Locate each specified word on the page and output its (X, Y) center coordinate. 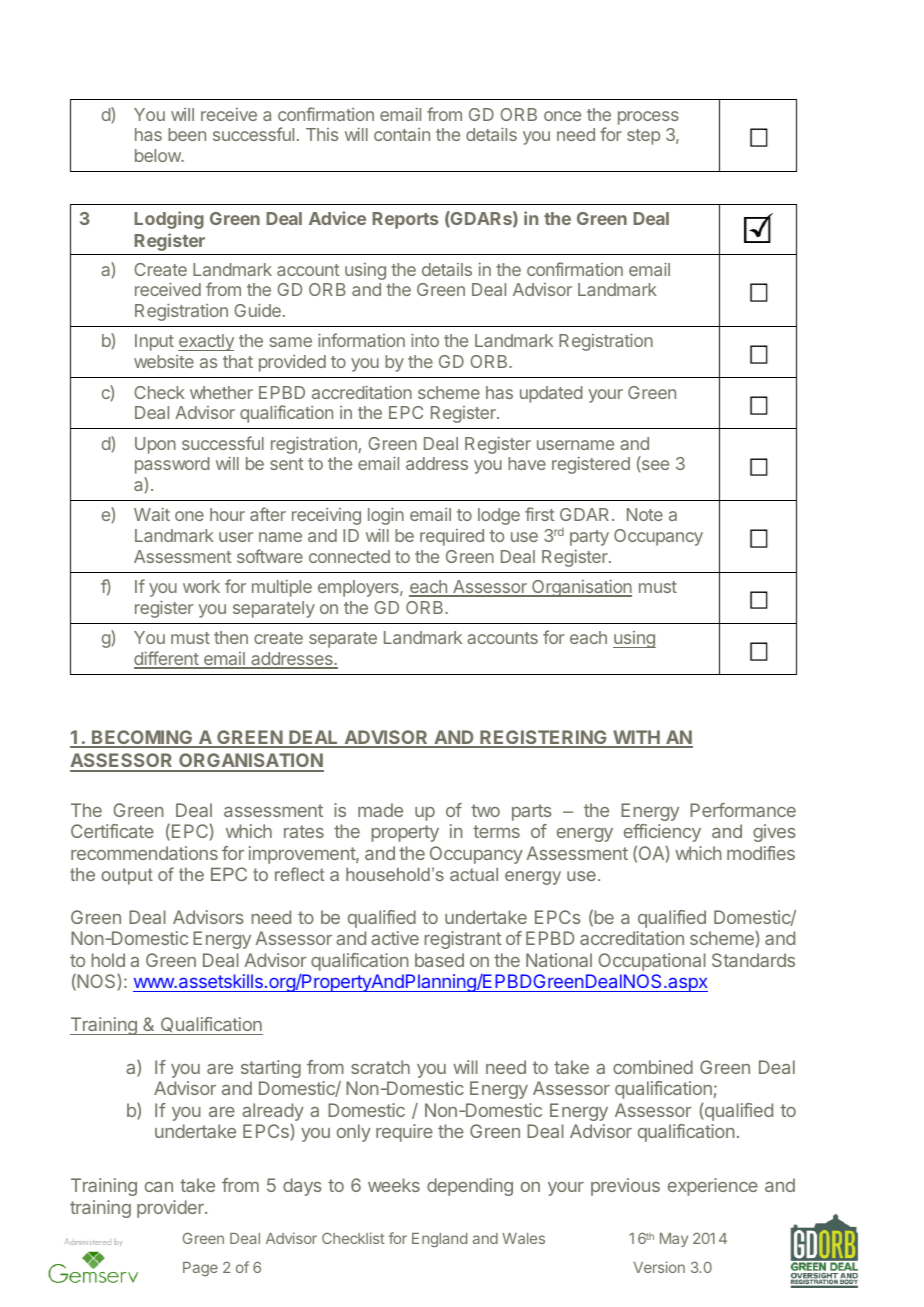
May (674, 1240)
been (187, 134)
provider (171, 1209)
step (643, 137)
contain (402, 134)
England (439, 1240)
